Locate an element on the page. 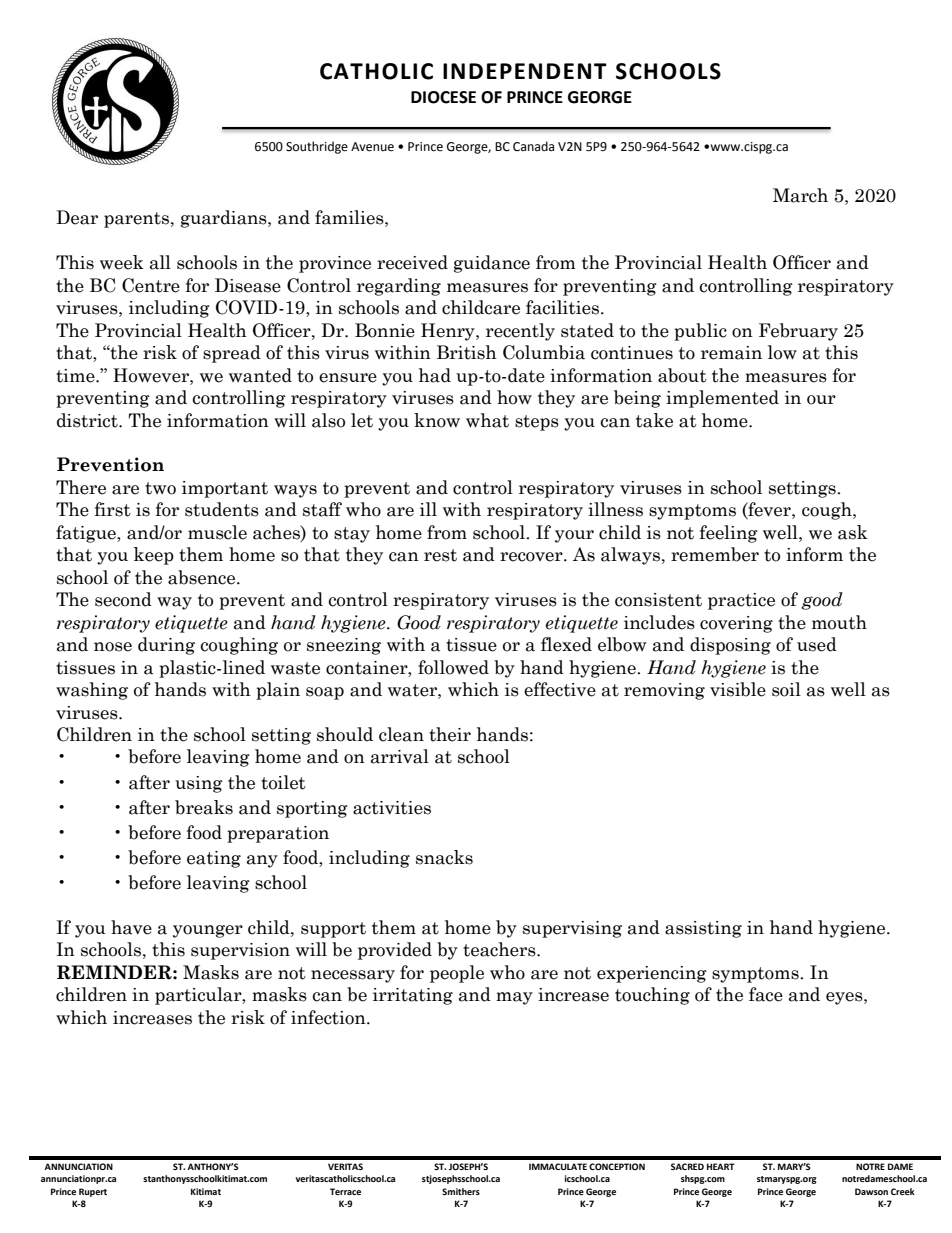 The image size is (952, 1233). DIOCESE is located at coordinates (443, 97).
